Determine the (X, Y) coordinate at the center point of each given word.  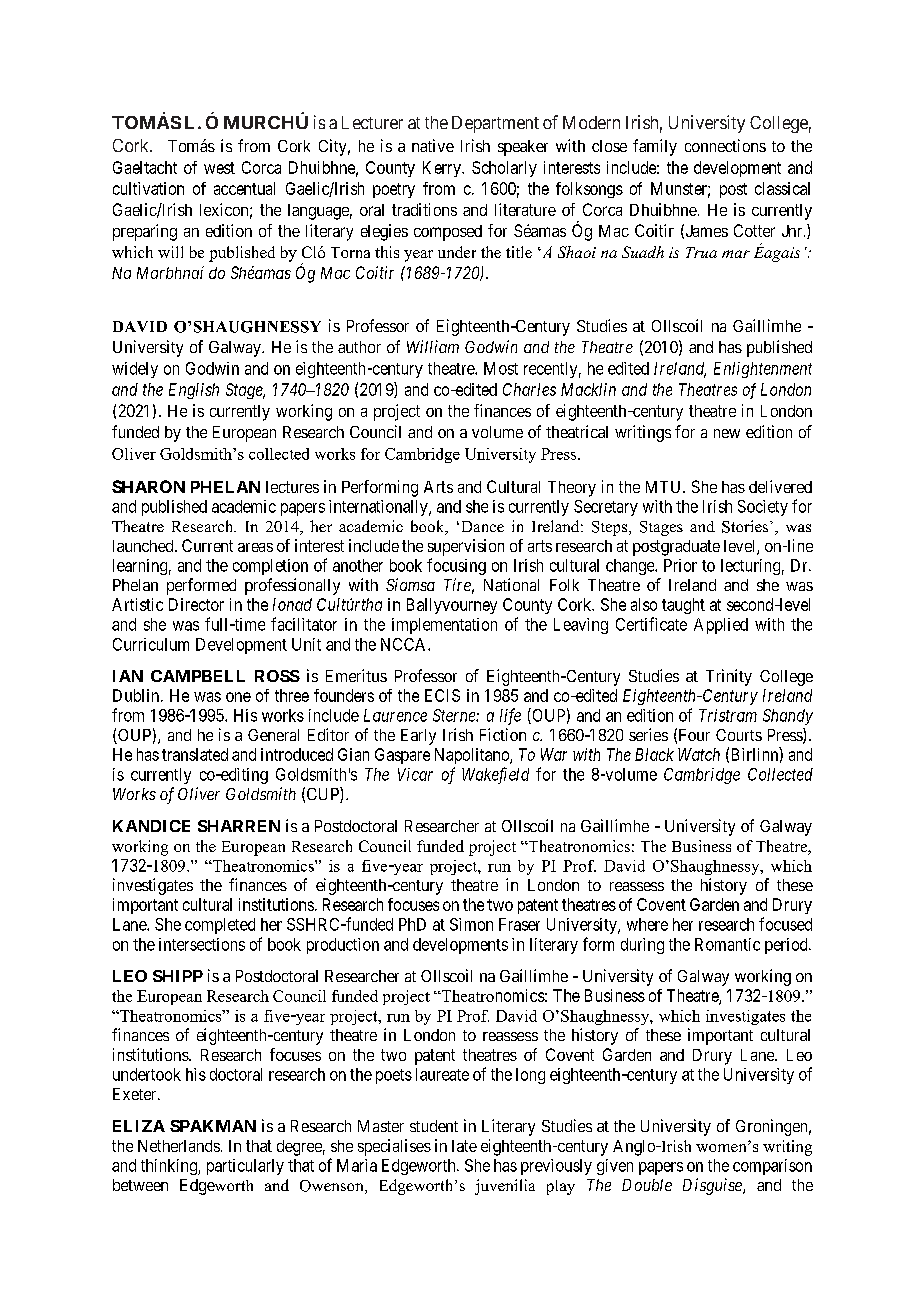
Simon (471, 924)
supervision (466, 547)
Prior (680, 565)
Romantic (727, 944)
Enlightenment (763, 370)
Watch (699, 754)
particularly (245, 1167)
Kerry (443, 169)
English (194, 391)
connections (725, 145)
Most (501, 368)
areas (255, 547)
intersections (202, 944)
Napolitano (473, 756)
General (273, 735)
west (219, 168)
